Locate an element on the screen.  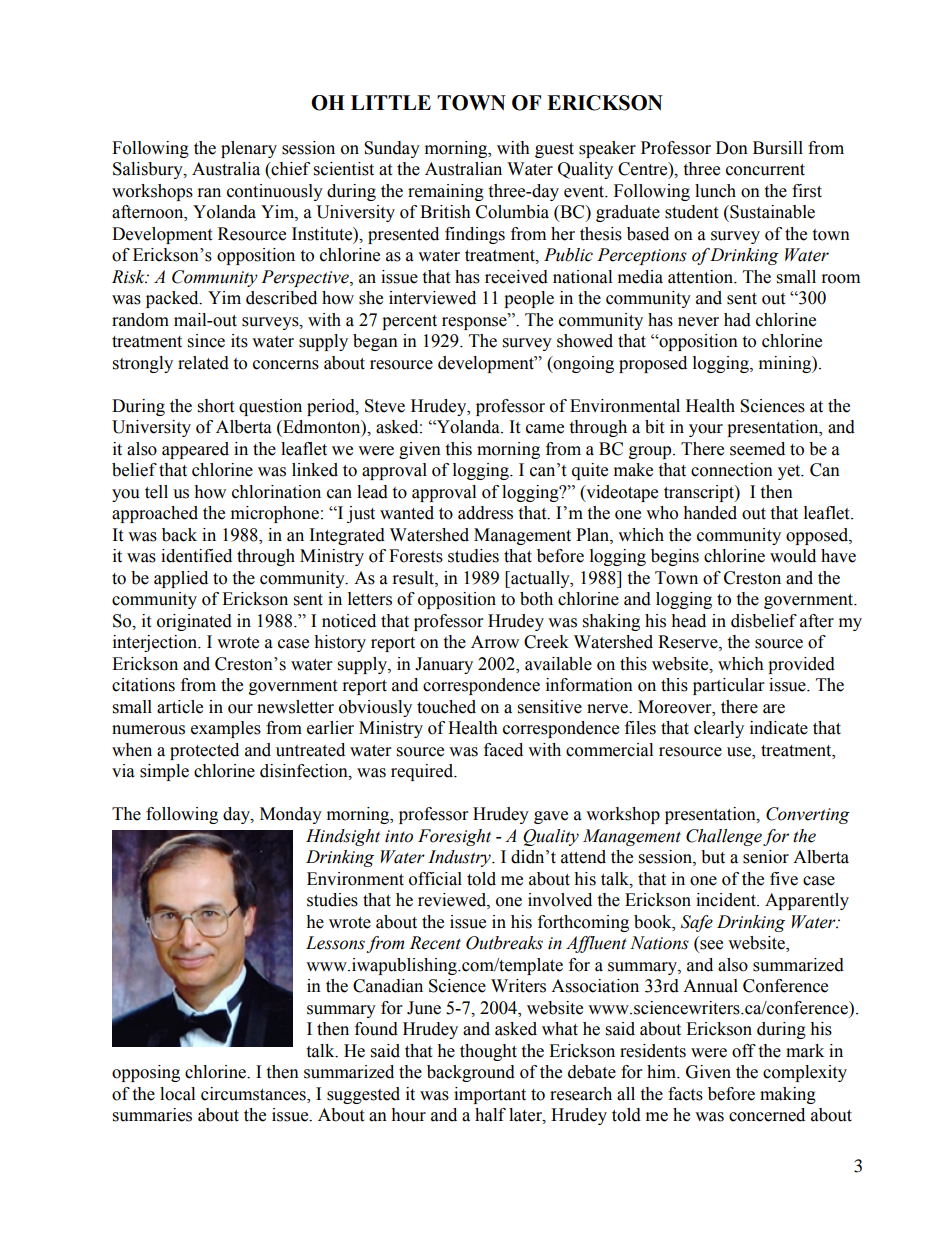
appeared is located at coordinates (195, 450).
